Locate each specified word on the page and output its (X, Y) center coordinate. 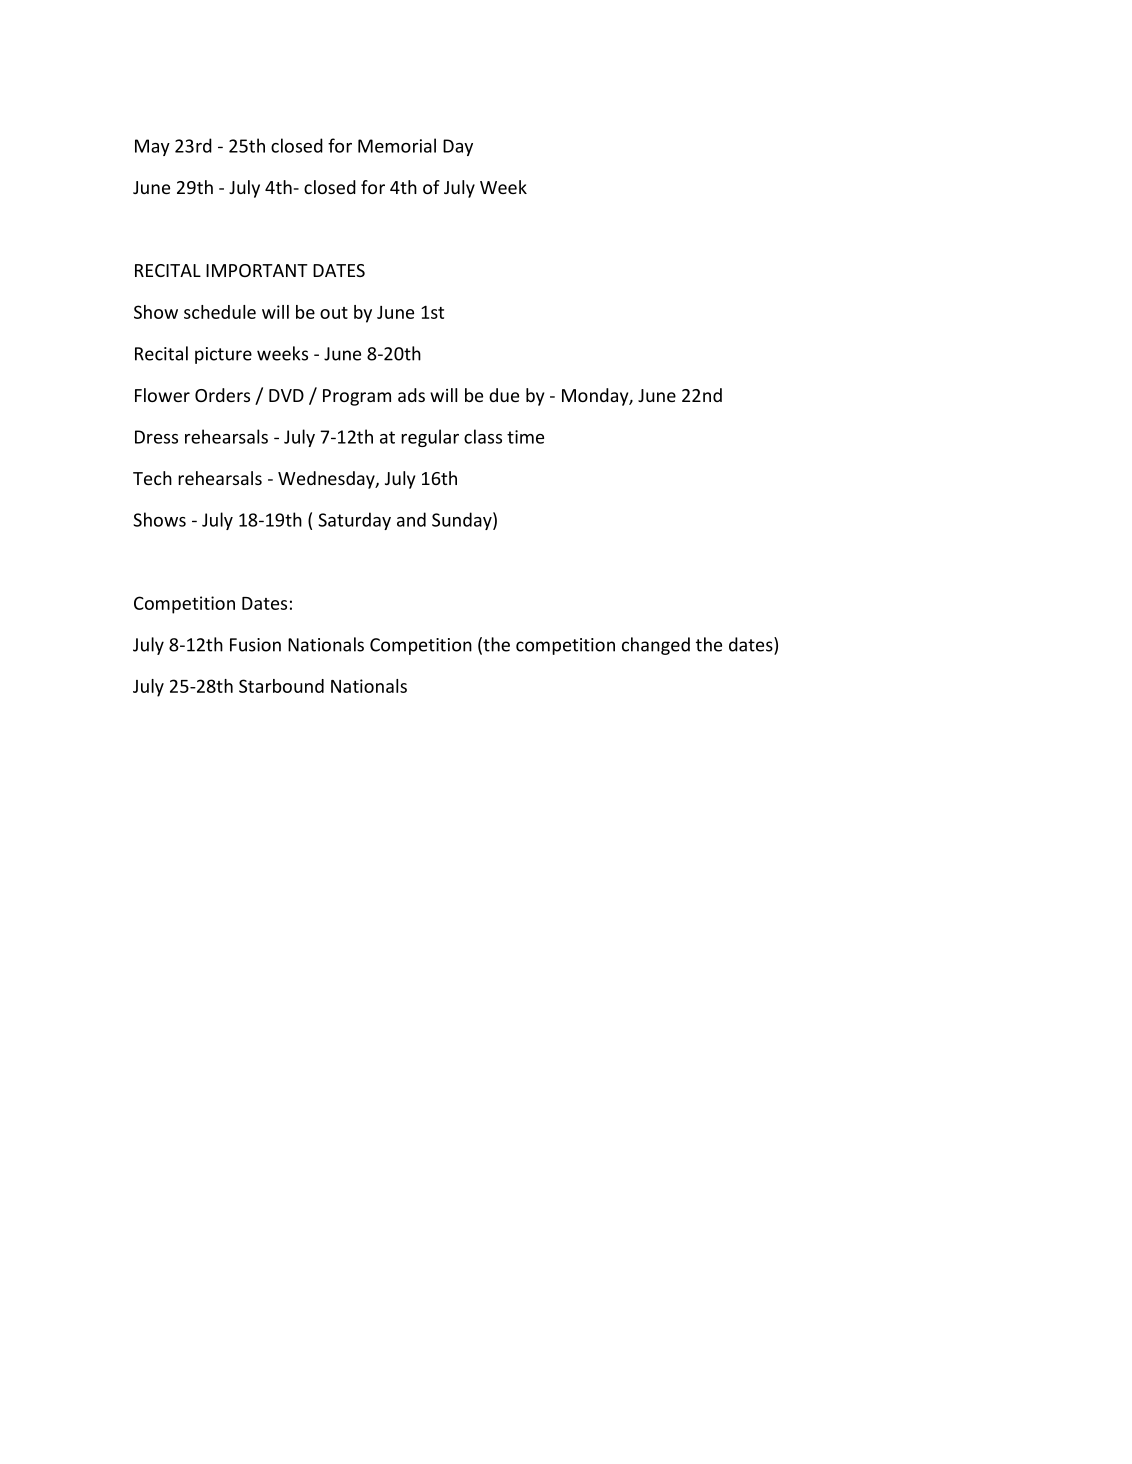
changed (656, 646)
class (483, 436)
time (525, 437)
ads (411, 395)
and (411, 519)
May (152, 147)
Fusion (255, 645)
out (334, 313)
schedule (220, 312)
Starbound (281, 686)
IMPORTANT (257, 270)
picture (223, 355)
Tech (152, 478)
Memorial (397, 145)
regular (430, 438)
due (504, 395)
